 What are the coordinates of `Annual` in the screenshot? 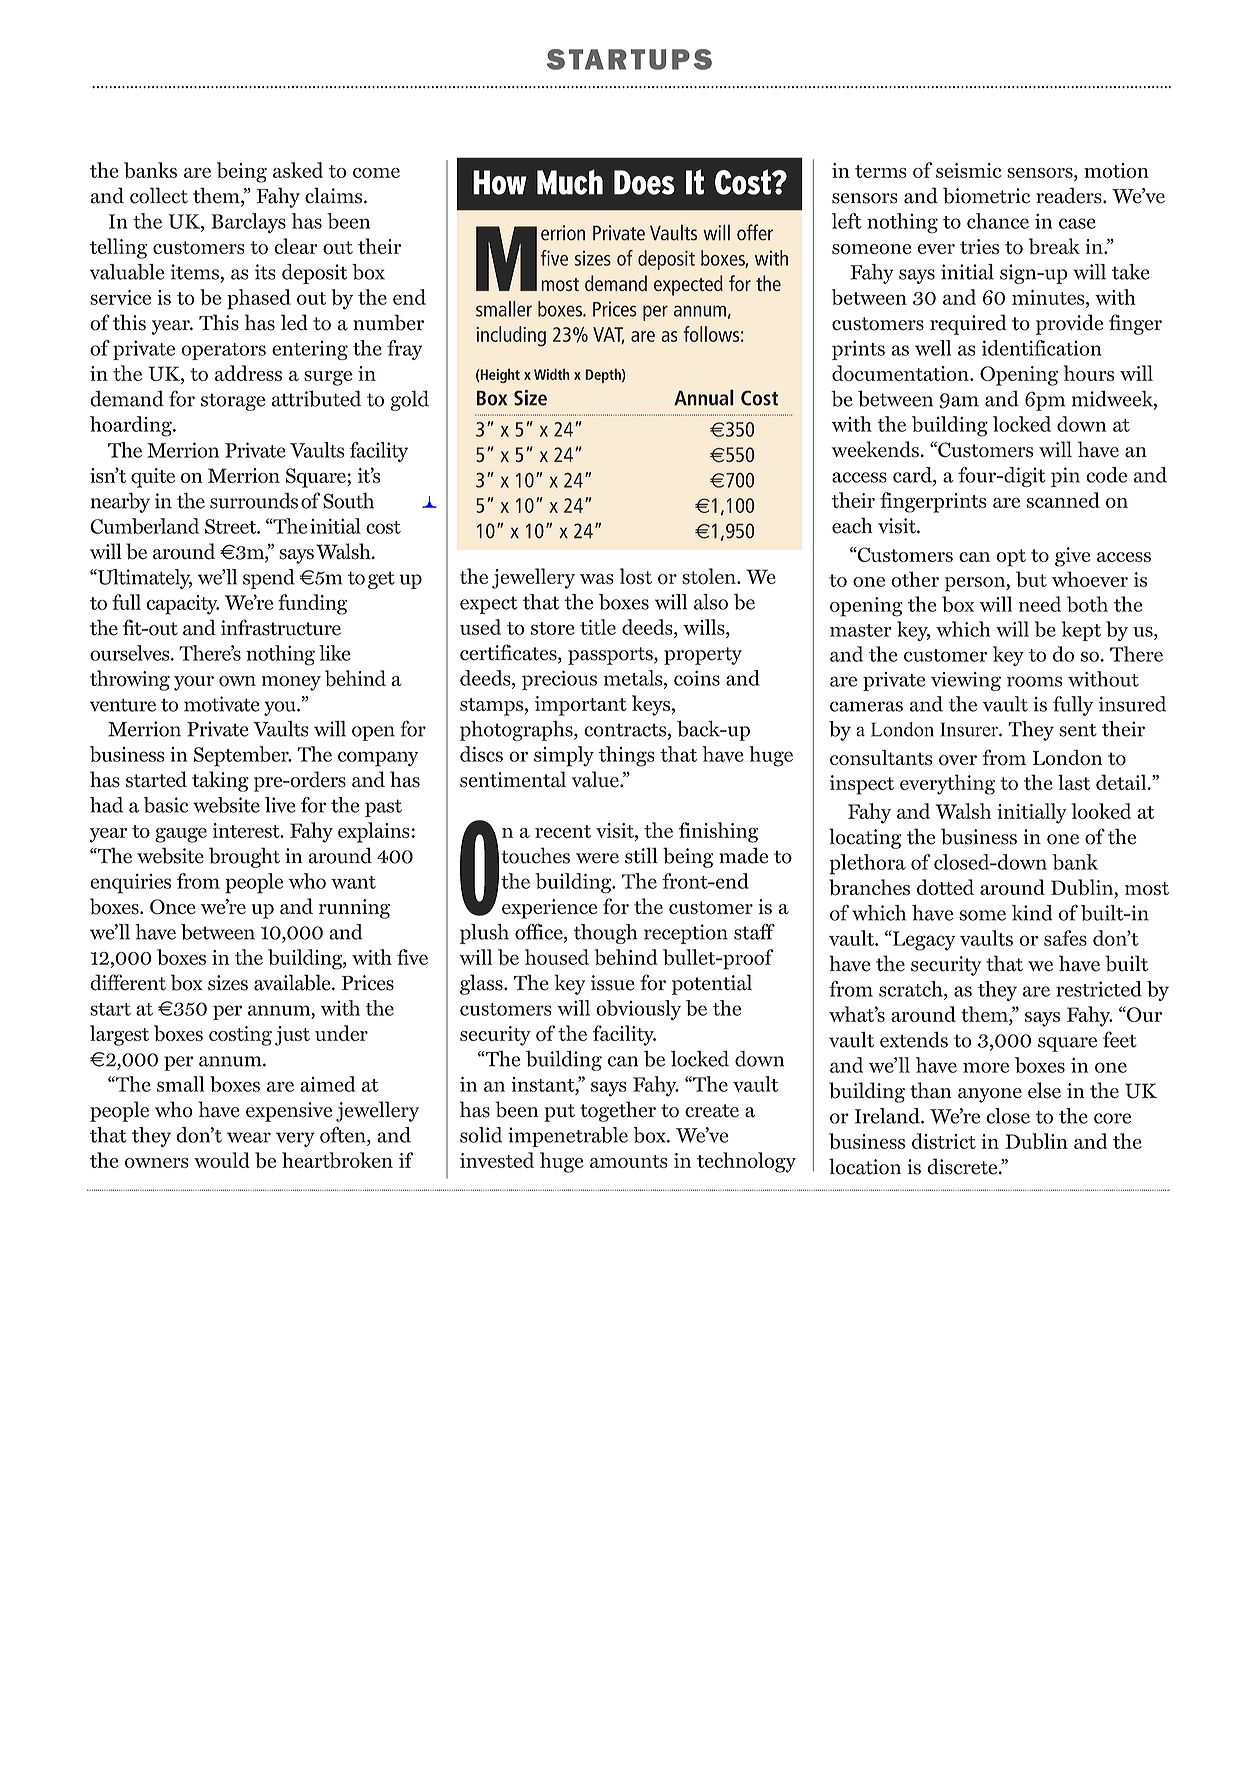 It's located at (704, 397).
